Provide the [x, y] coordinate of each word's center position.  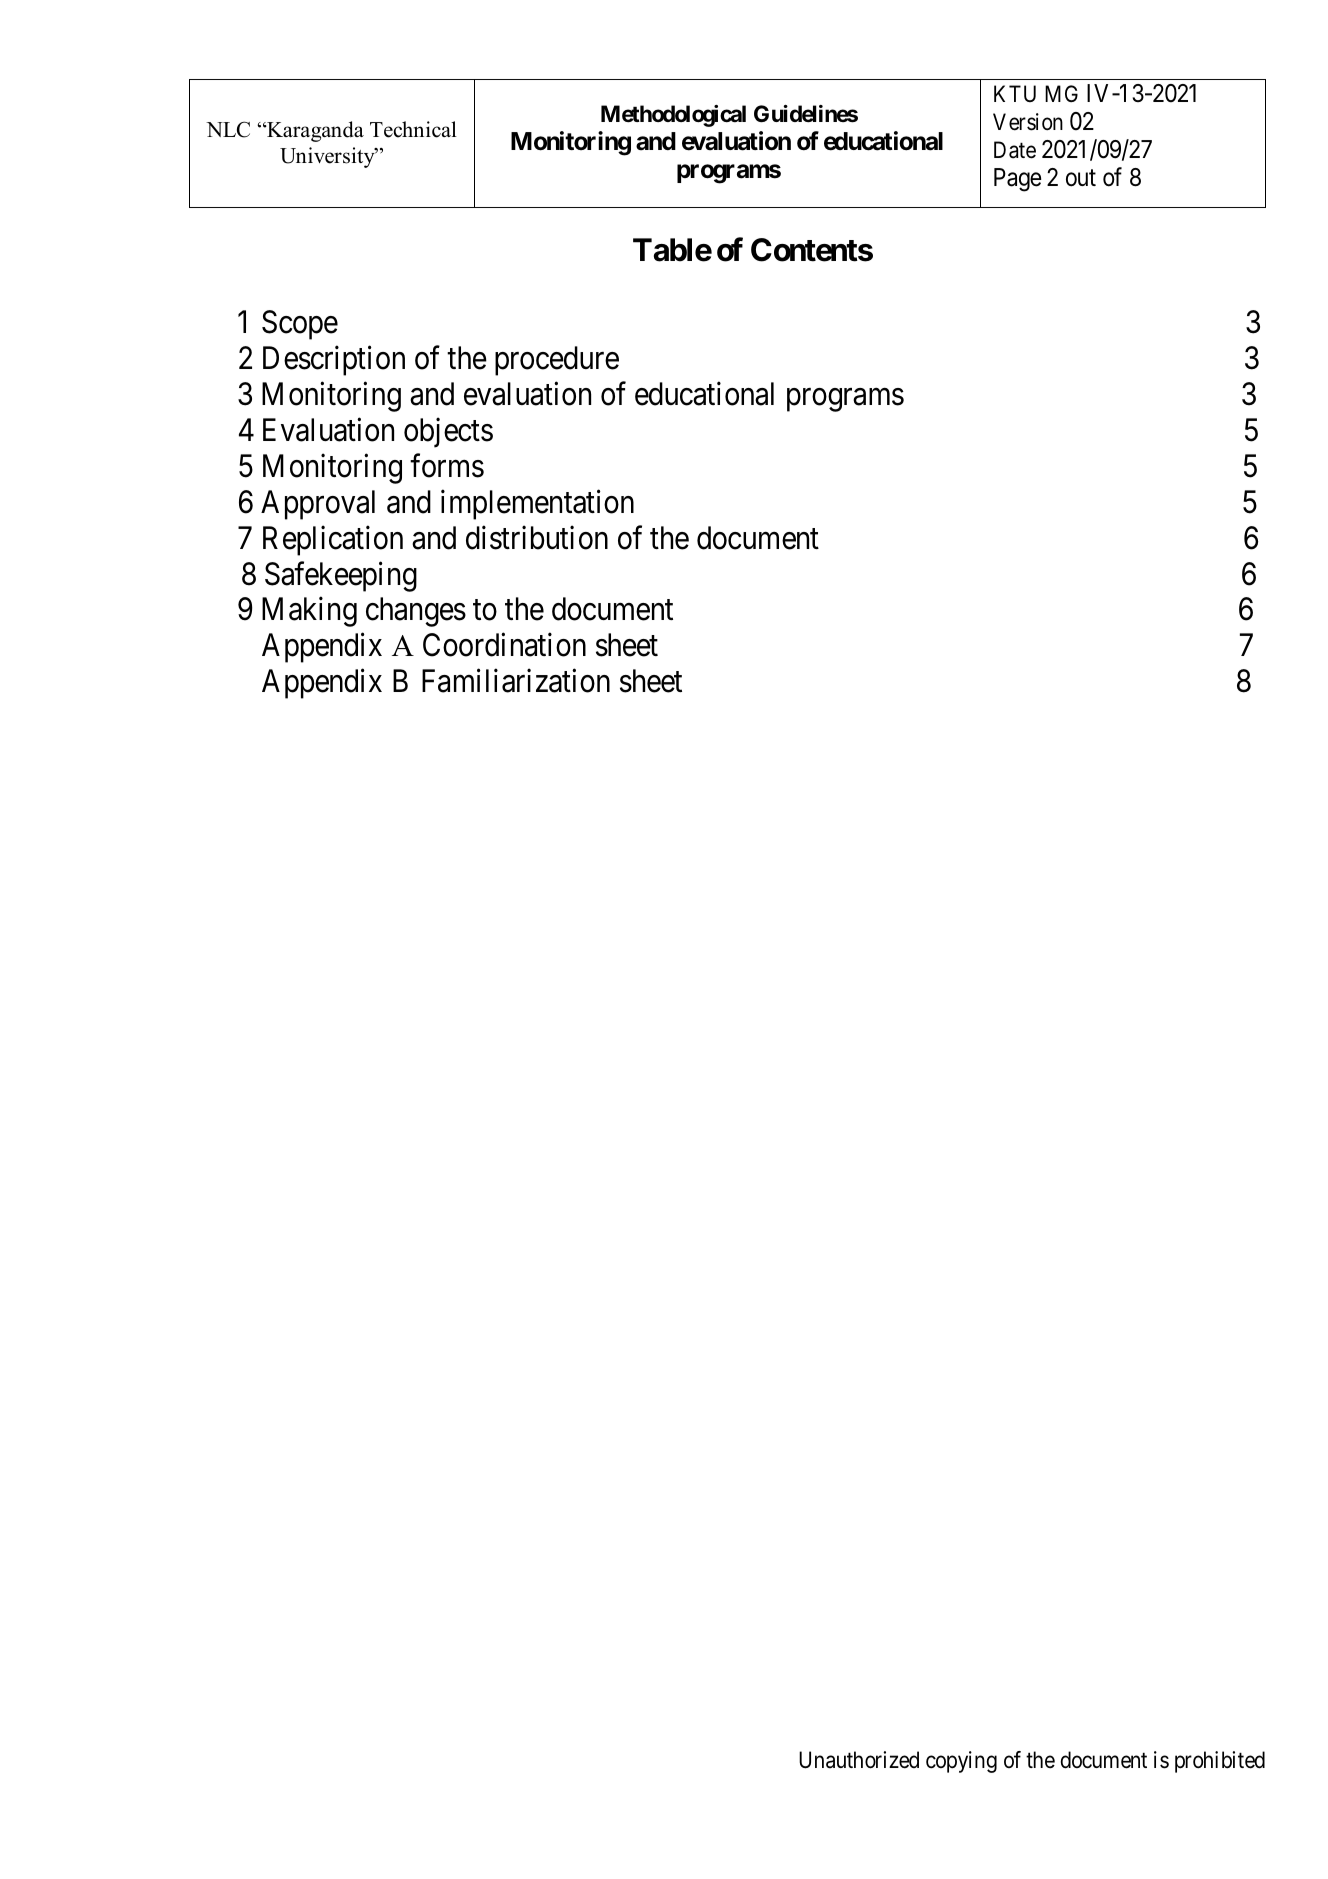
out [1081, 178]
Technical [413, 129]
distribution [537, 537]
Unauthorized [859, 1760]
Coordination [504, 645]
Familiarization [516, 681]
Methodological [673, 116]
